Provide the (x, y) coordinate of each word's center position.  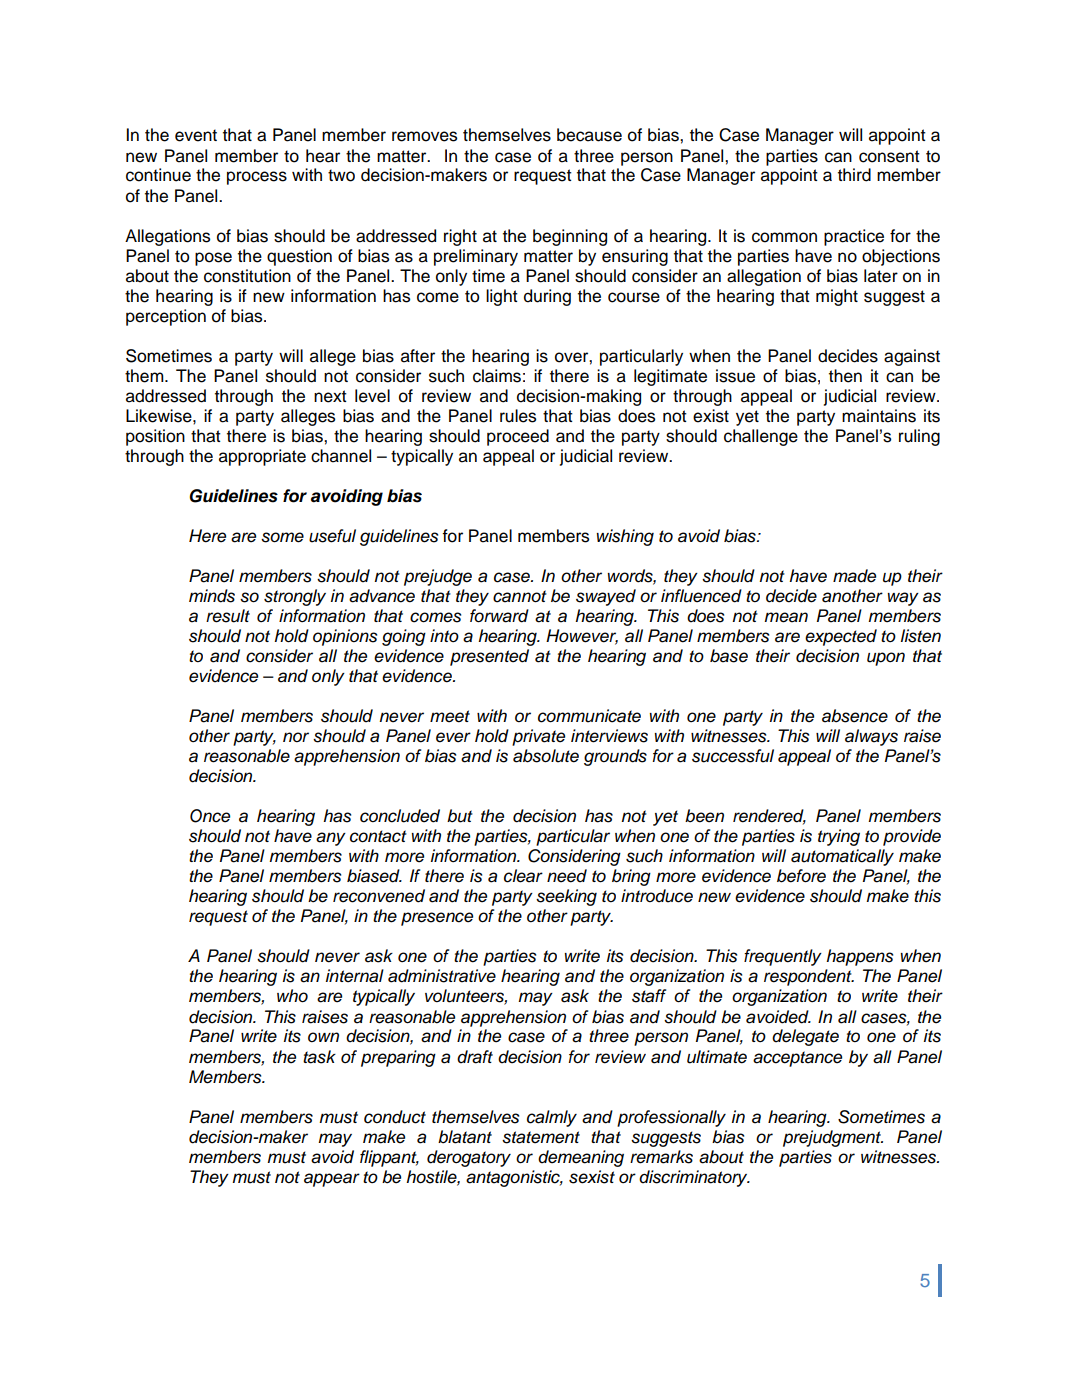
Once (210, 816)
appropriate (262, 457)
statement (541, 1137)
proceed (518, 437)
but (460, 816)
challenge (761, 437)
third (854, 175)
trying (839, 837)
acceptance (797, 1059)
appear (332, 1180)
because (589, 135)
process (257, 178)
